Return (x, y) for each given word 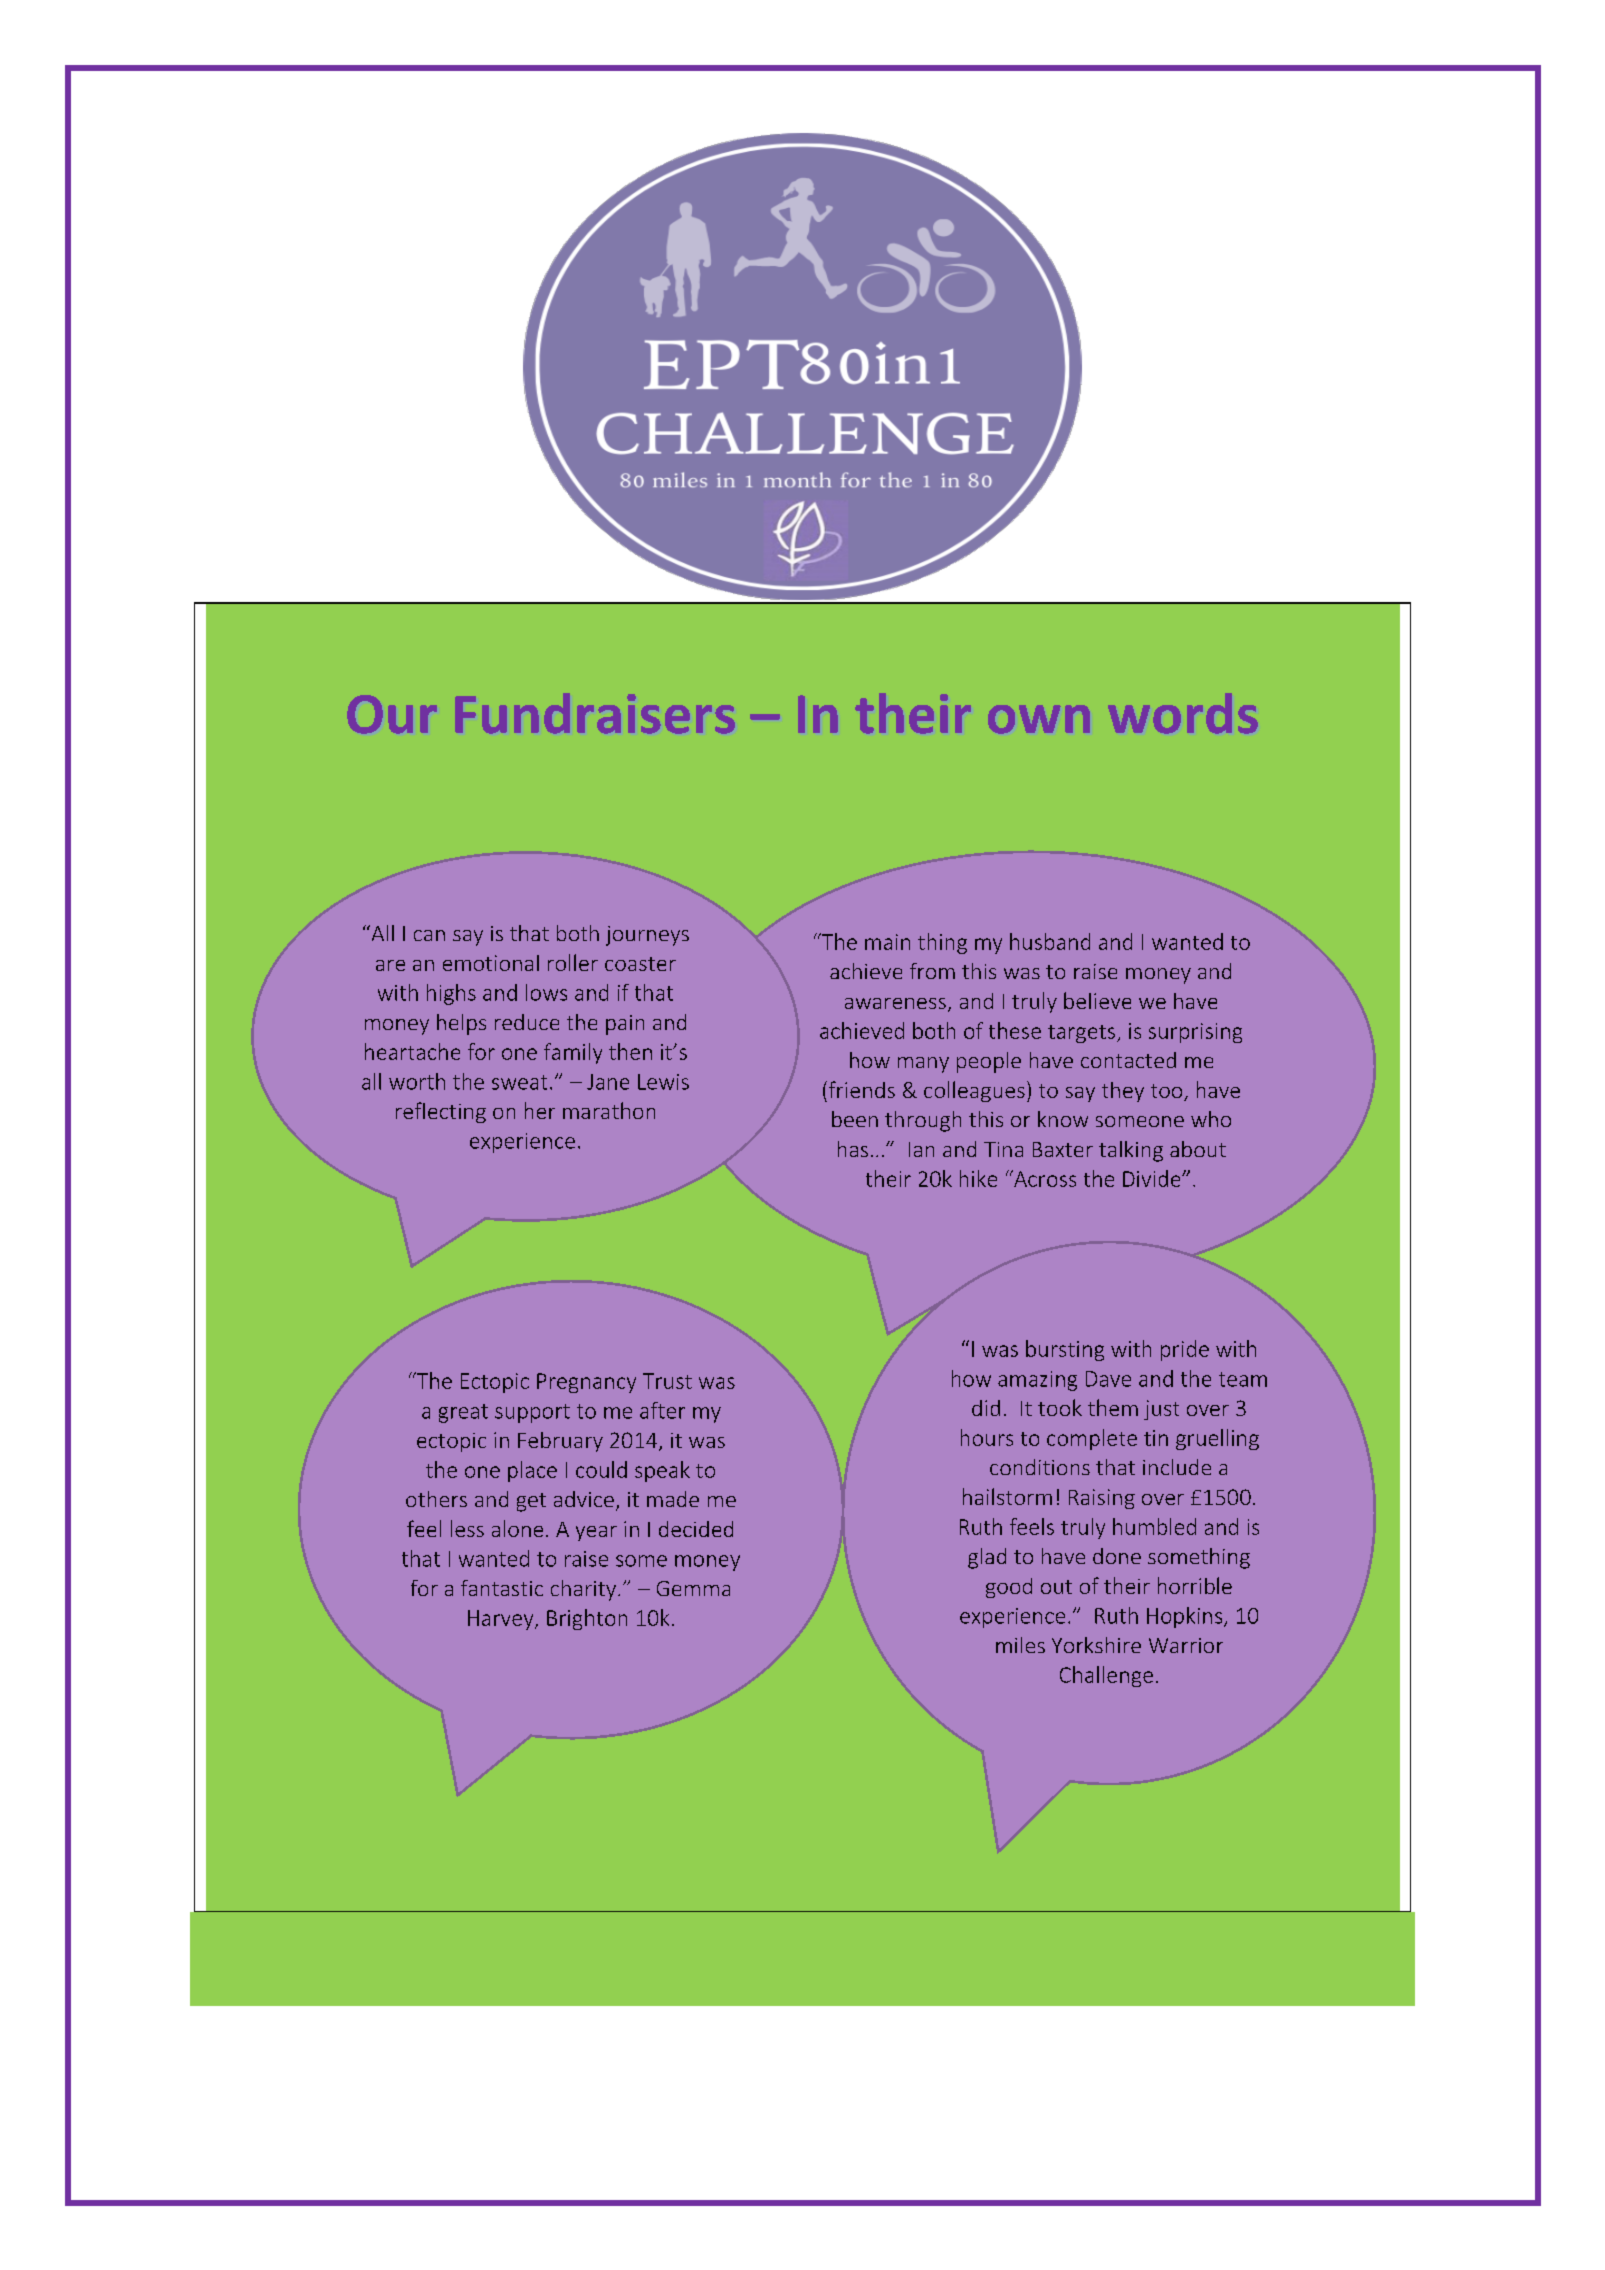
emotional (491, 963)
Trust (667, 1381)
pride (1185, 1350)
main (887, 942)
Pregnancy (586, 1383)
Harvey (502, 1620)
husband (1050, 941)
